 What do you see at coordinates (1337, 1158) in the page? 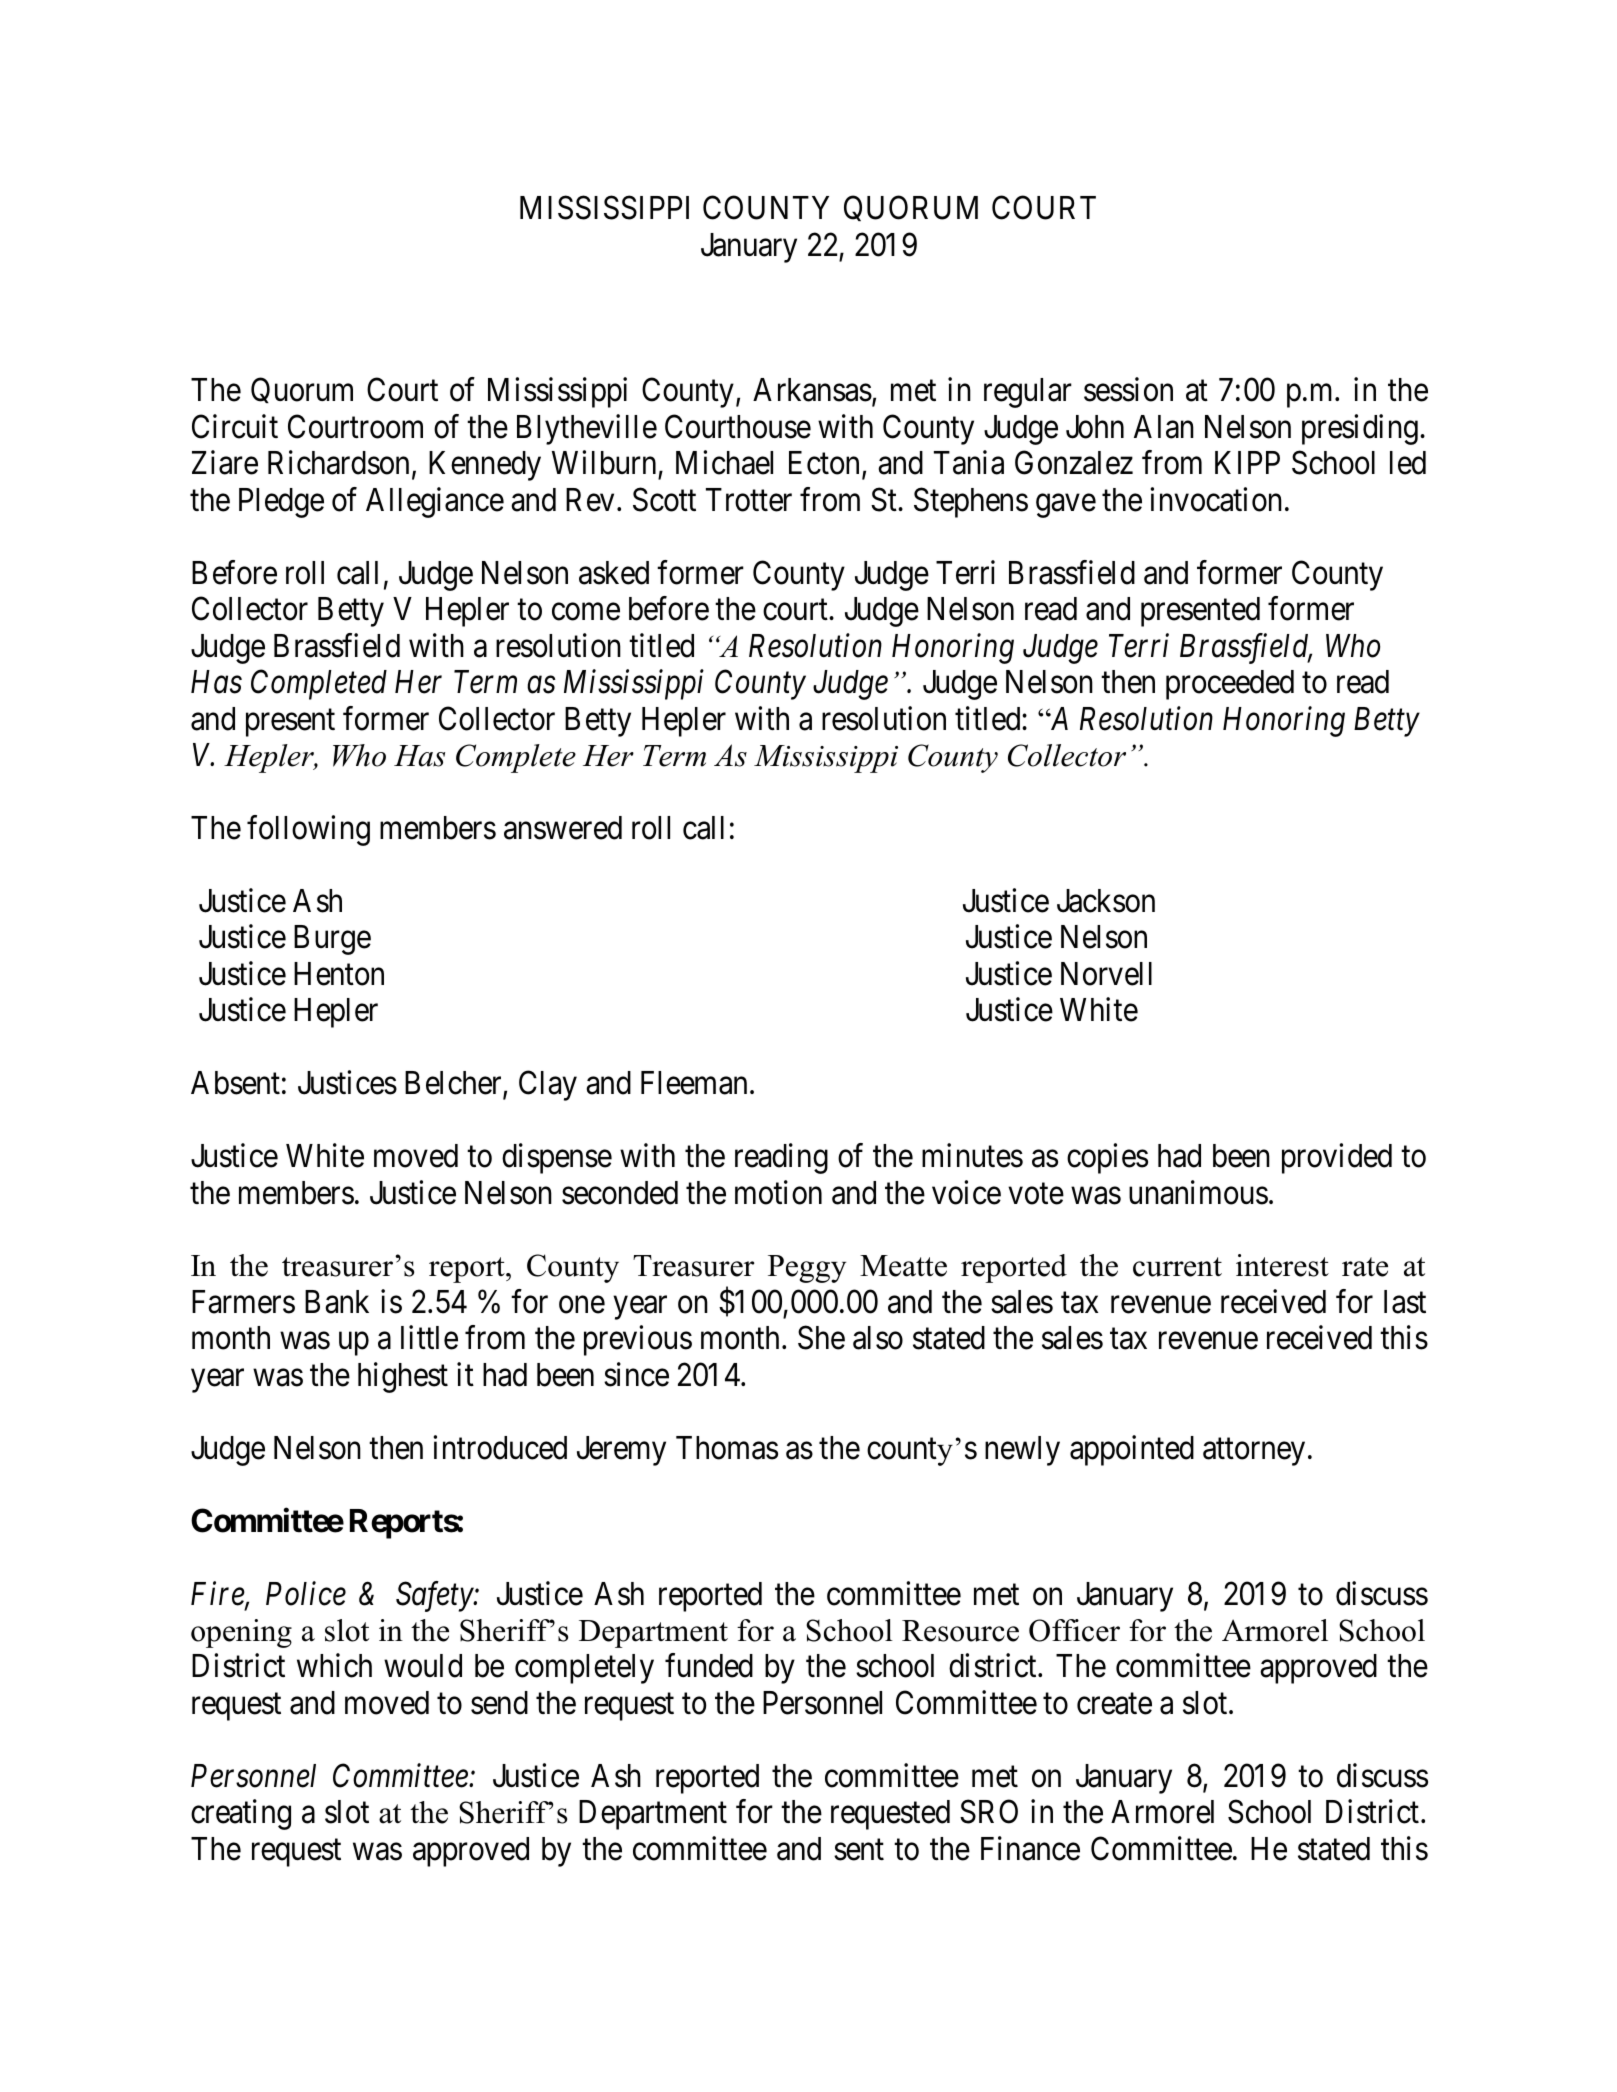
I see `provided` at bounding box center [1337, 1158].
